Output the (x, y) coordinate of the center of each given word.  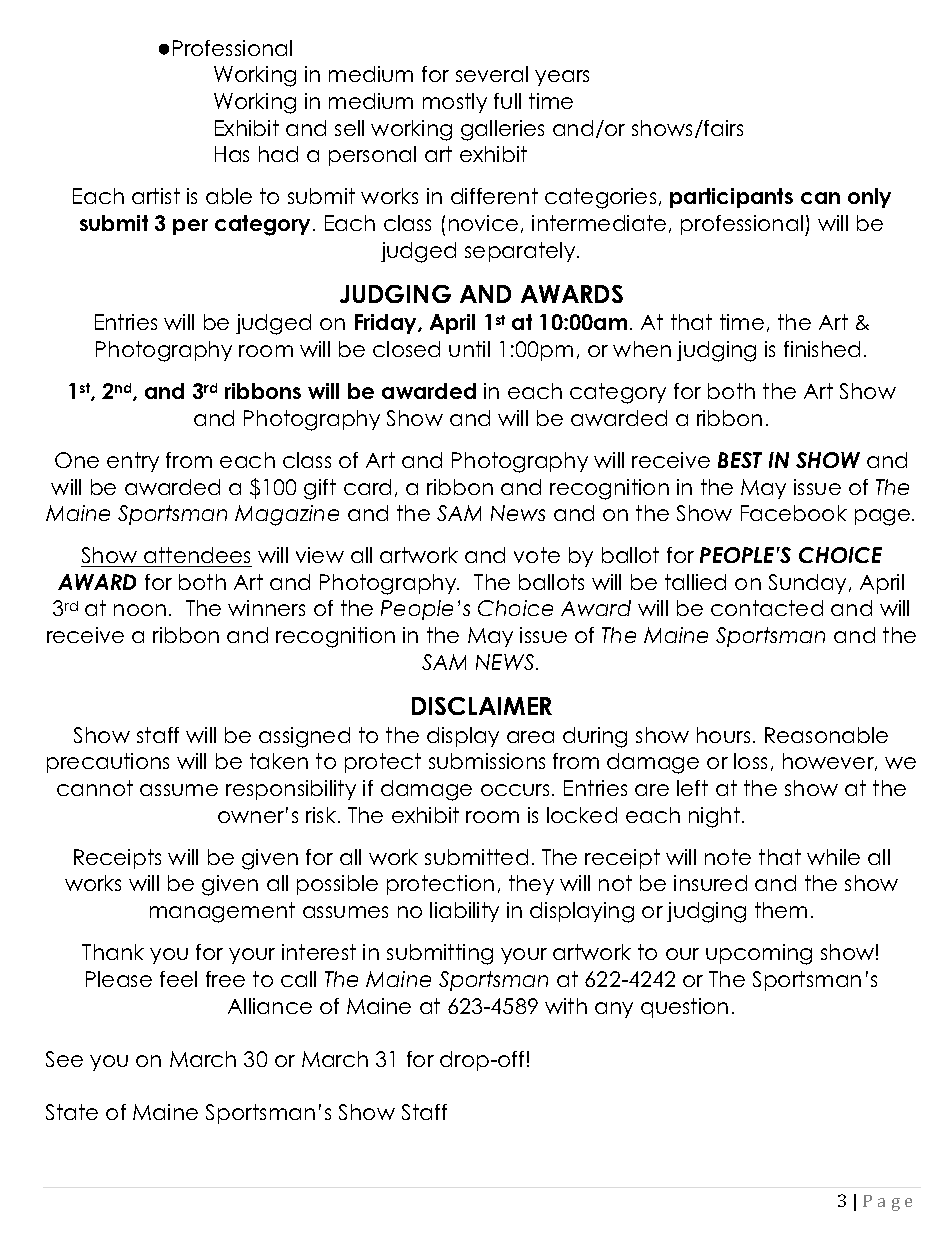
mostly (455, 103)
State (72, 1112)
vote (537, 555)
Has (232, 154)
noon (140, 610)
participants (731, 198)
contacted (767, 608)
